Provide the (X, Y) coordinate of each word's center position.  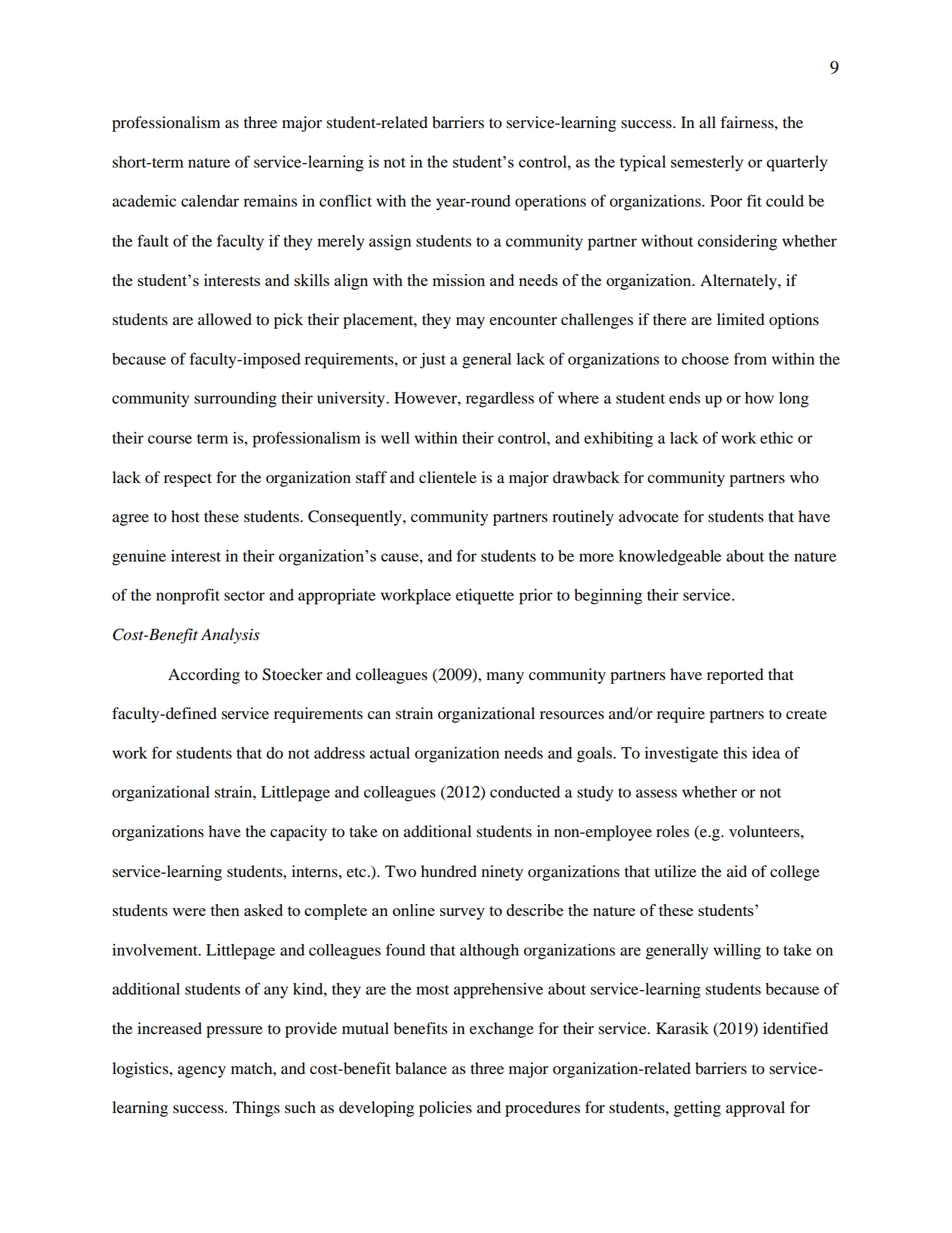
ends (684, 398)
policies (445, 1109)
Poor (726, 201)
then (224, 910)
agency (202, 1072)
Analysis (230, 636)
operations (550, 203)
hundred (449, 871)
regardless (500, 400)
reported (735, 676)
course (170, 439)
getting (697, 1109)
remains (270, 201)
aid (737, 871)
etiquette (485, 597)
